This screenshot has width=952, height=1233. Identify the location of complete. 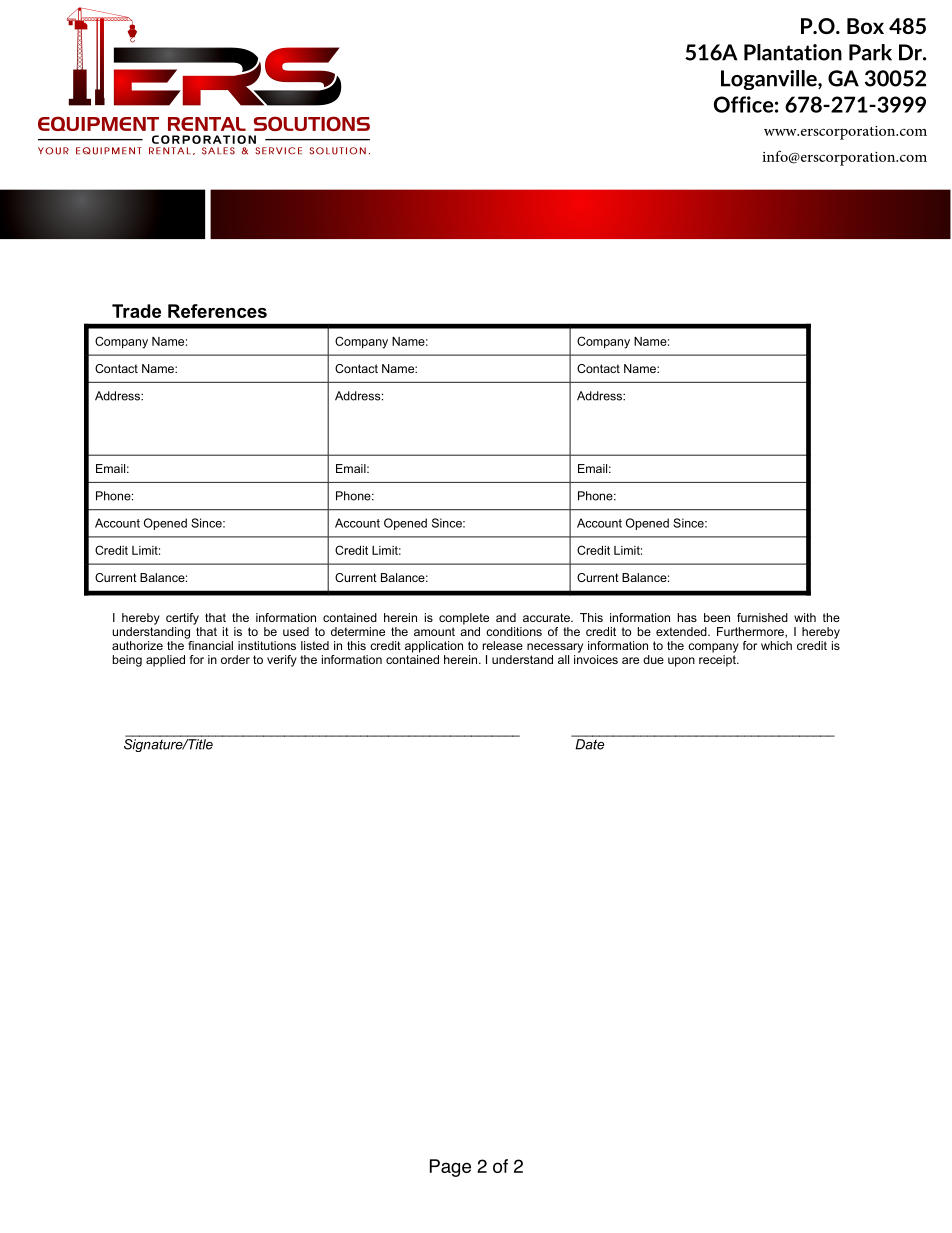
(464, 619).
